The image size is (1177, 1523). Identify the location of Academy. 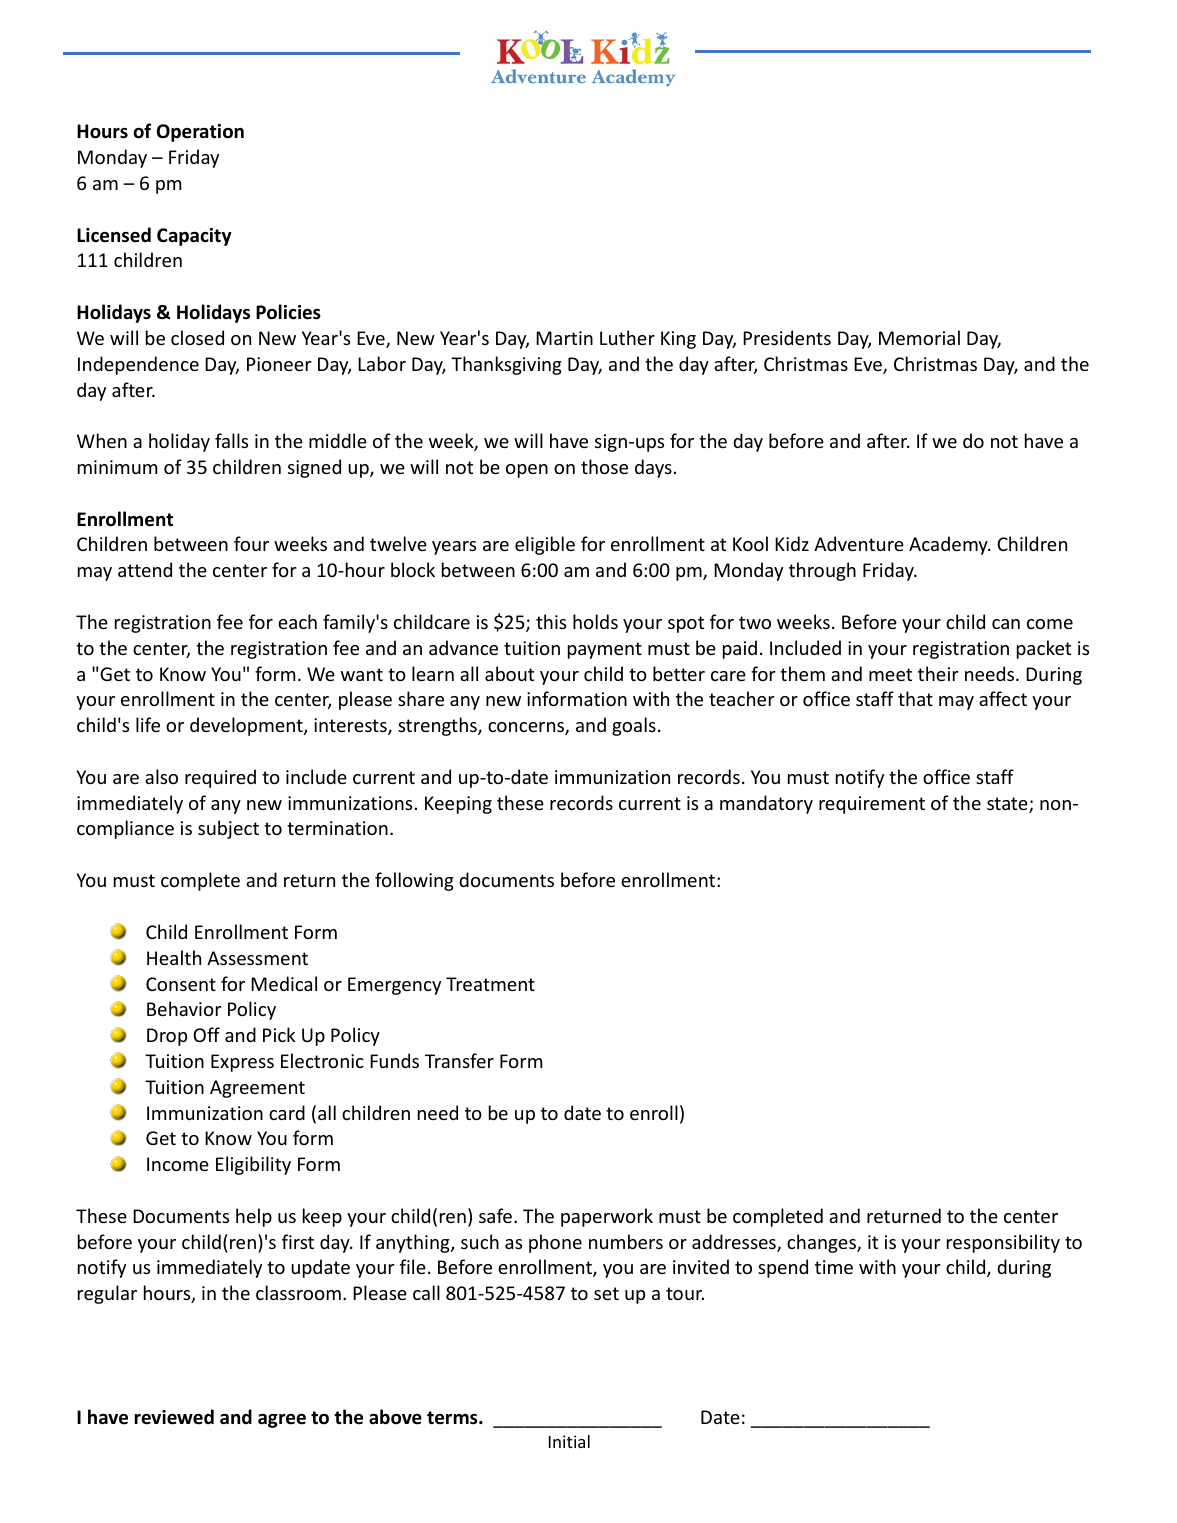
(949, 545).
